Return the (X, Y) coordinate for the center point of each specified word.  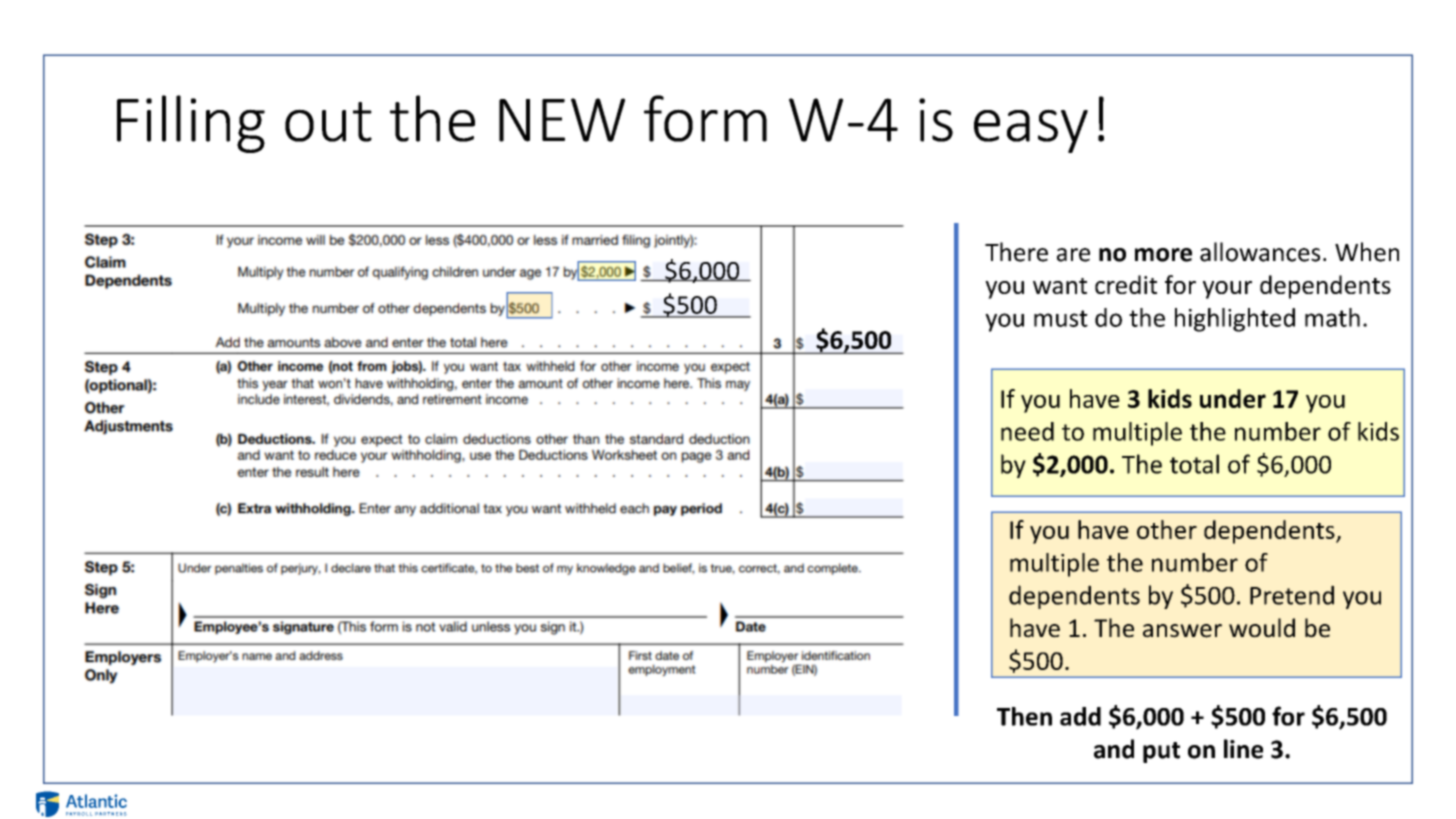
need (1027, 431)
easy (1031, 131)
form (705, 118)
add (1080, 716)
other (1167, 529)
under (1233, 398)
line (1243, 749)
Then (1024, 716)
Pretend (1292, 595)
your (1227, 290)
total (1194, 464)
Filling (191, 124)
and (1114, 749)
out (328, 122)
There (1016, 252)
